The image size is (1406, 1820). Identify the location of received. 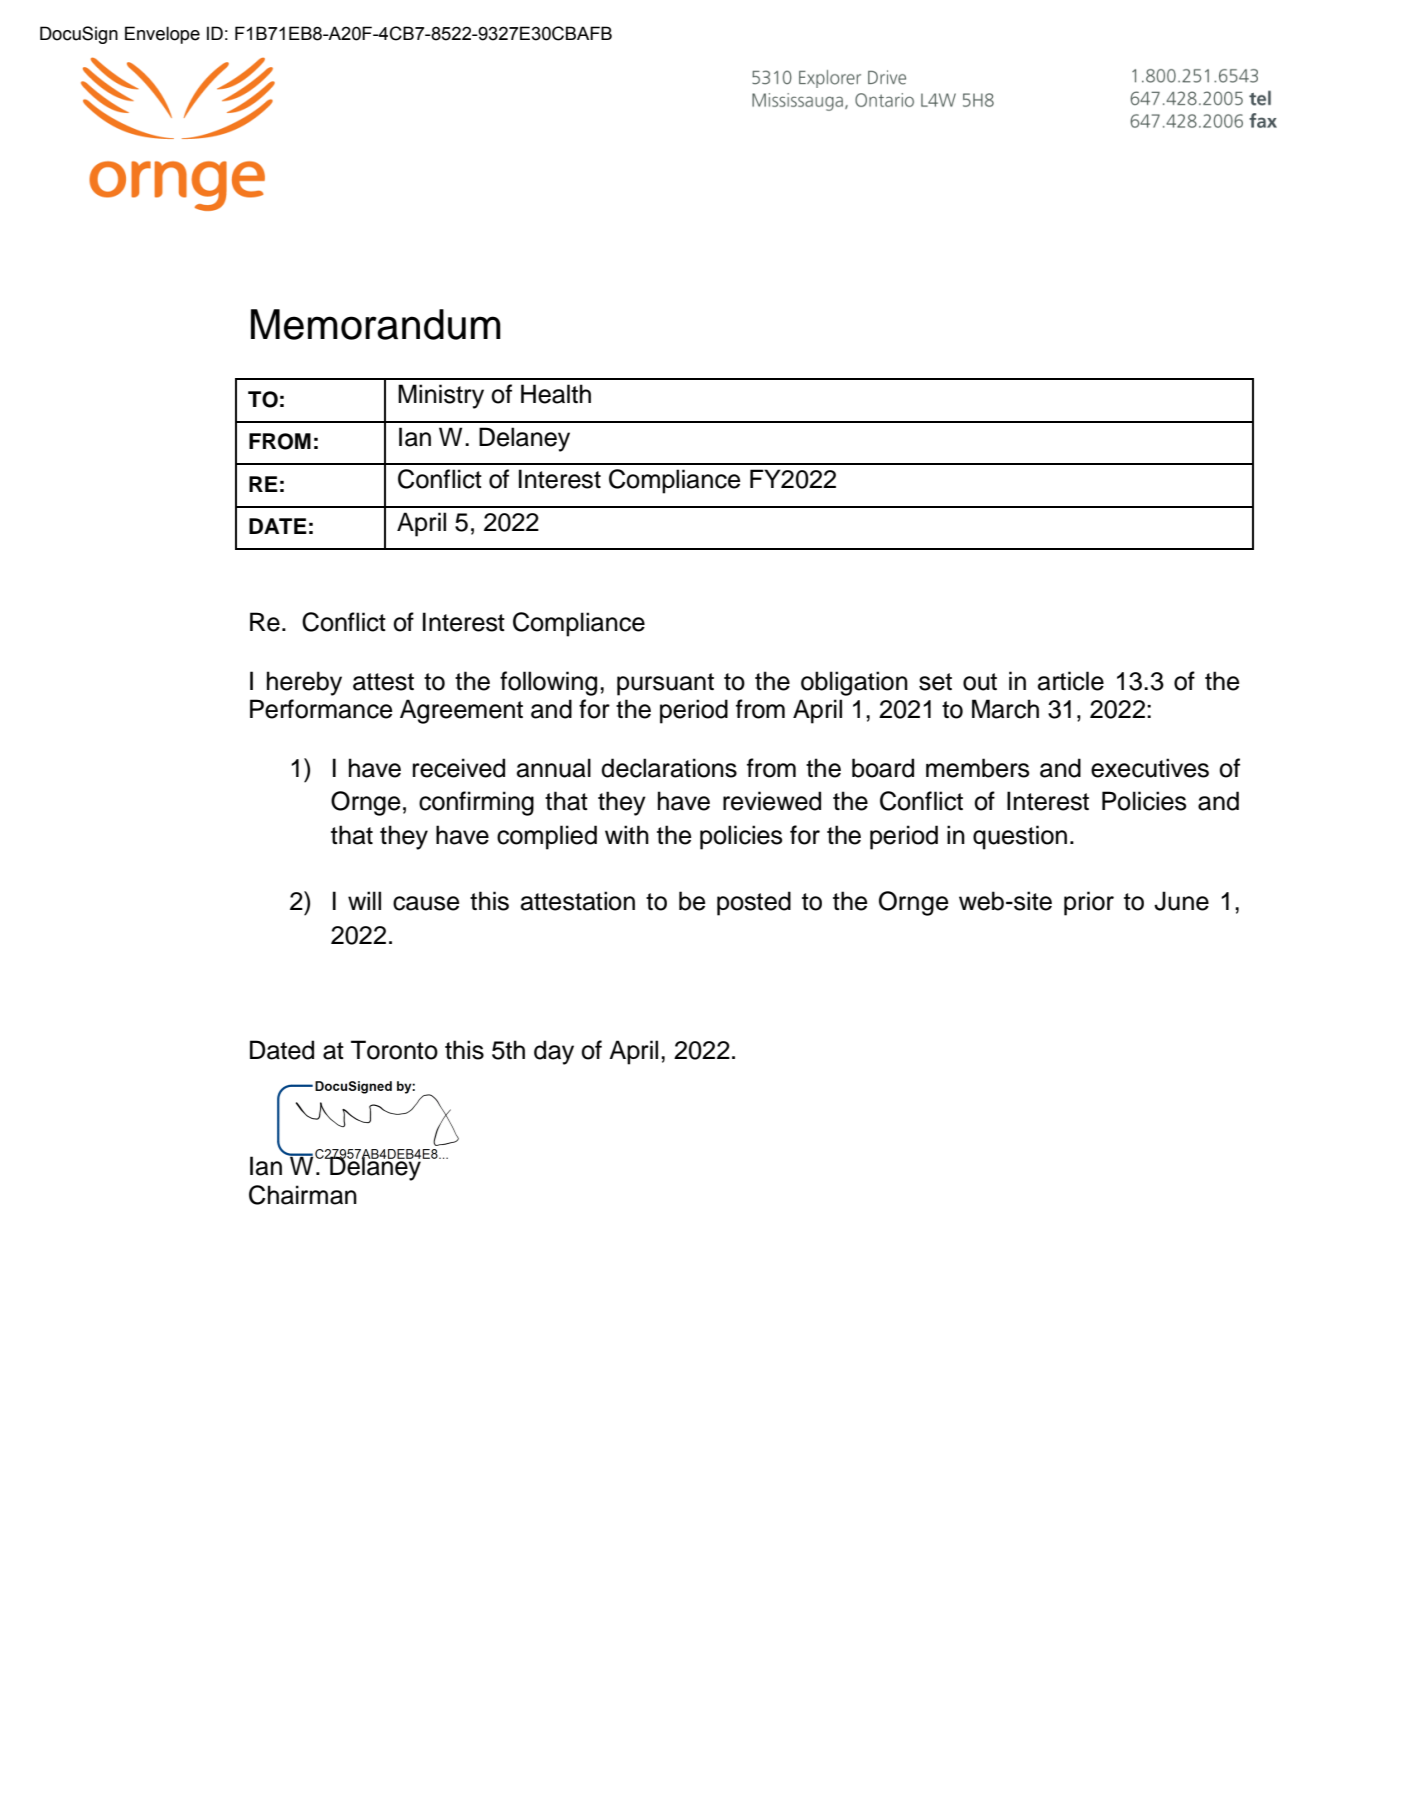
(459, 768).
